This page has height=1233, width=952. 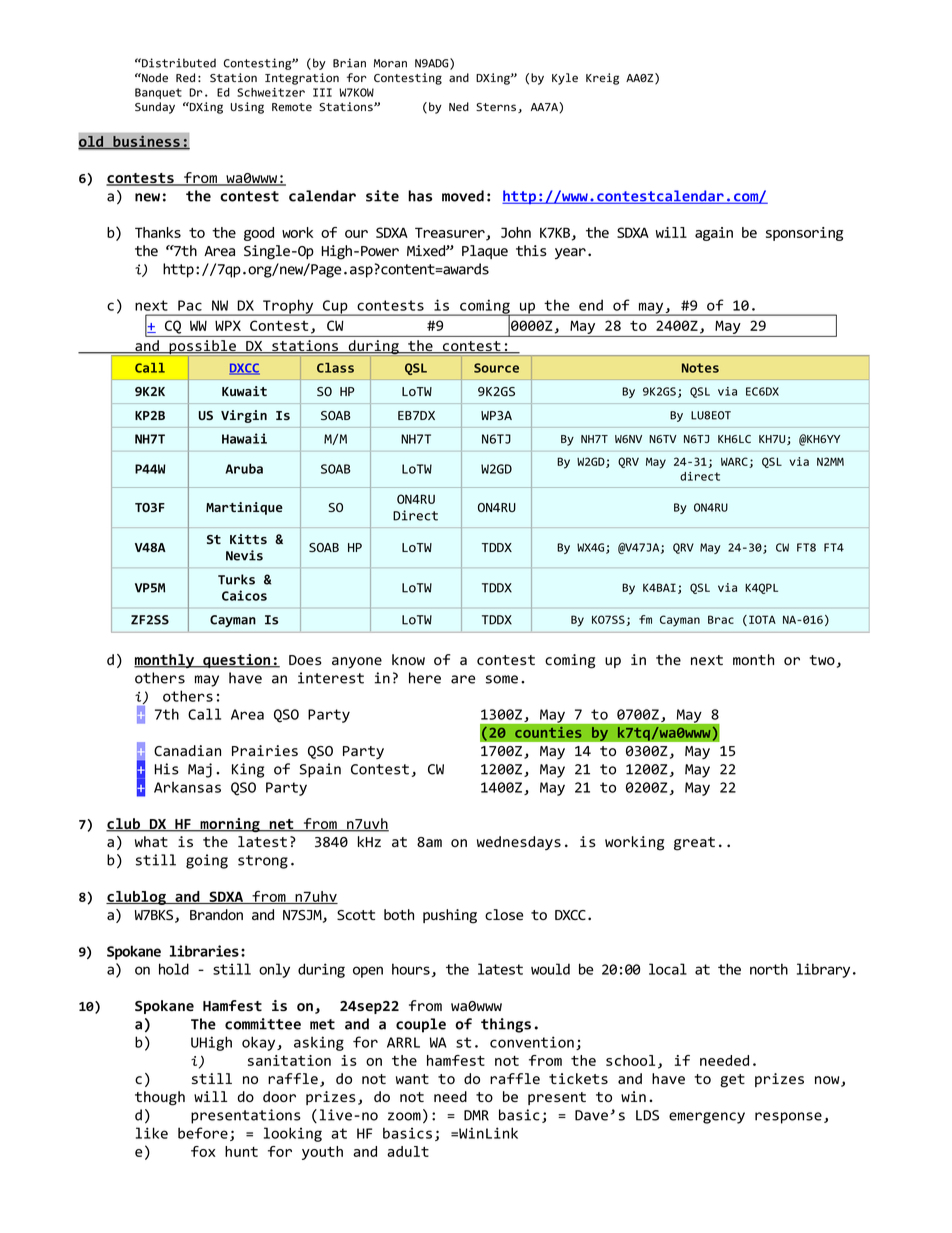 What do you see at coordinates (203, 1133) in the page?
I see `before` at bounding box center [203, 1133].
